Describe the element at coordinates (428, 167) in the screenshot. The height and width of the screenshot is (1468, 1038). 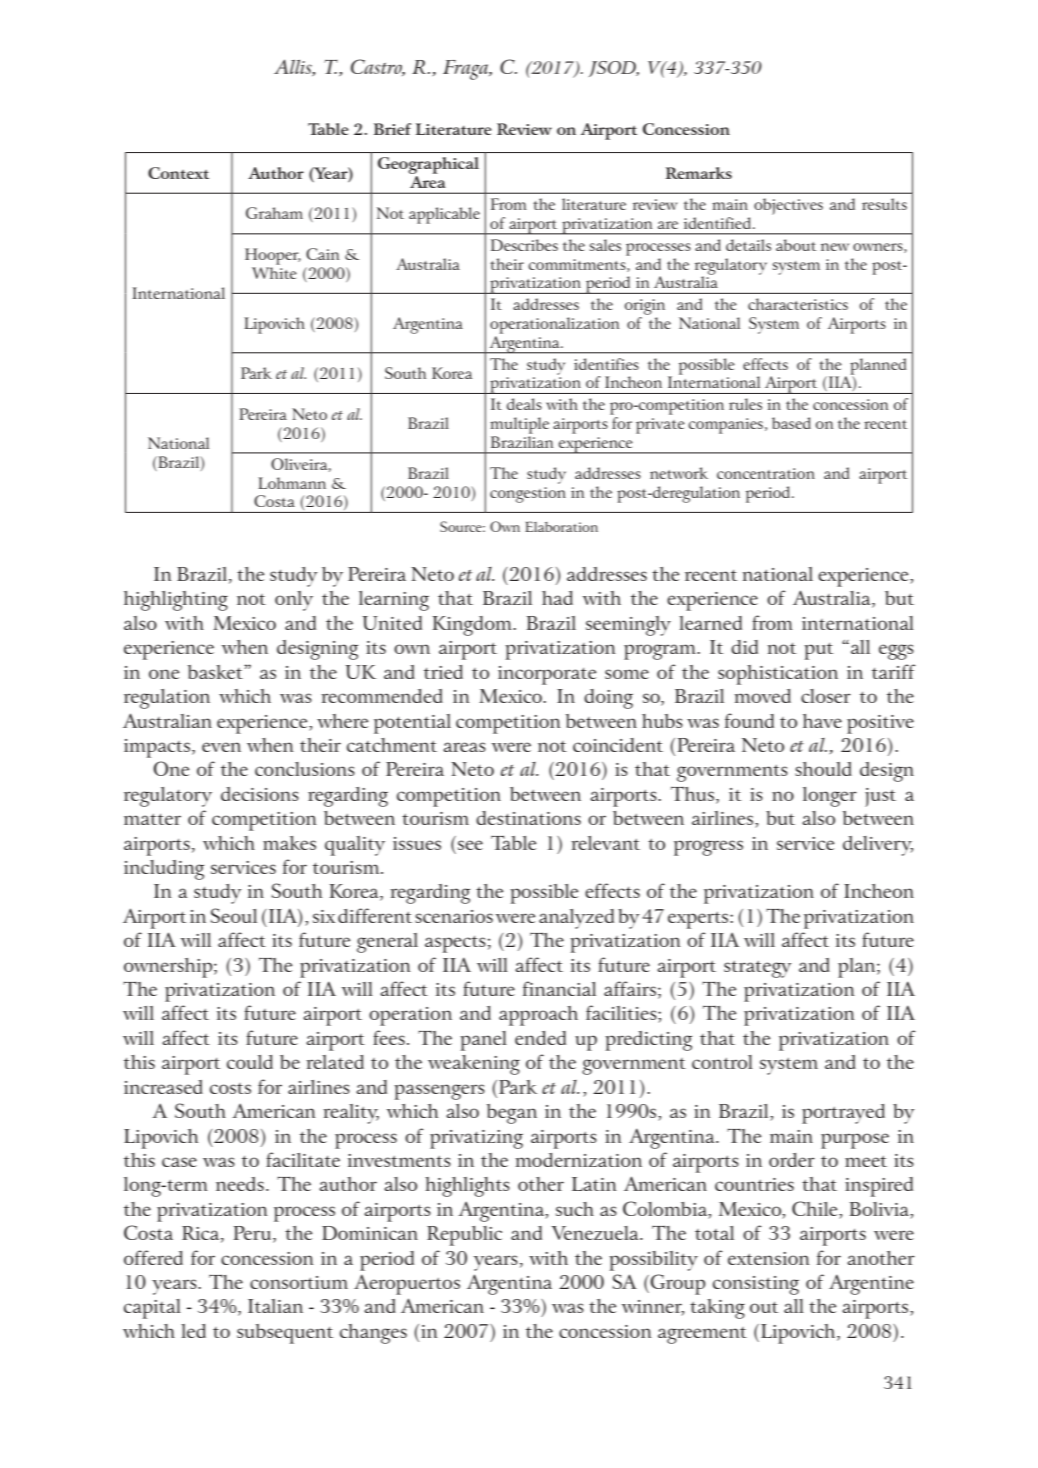
I see `Geographical` at that location.
